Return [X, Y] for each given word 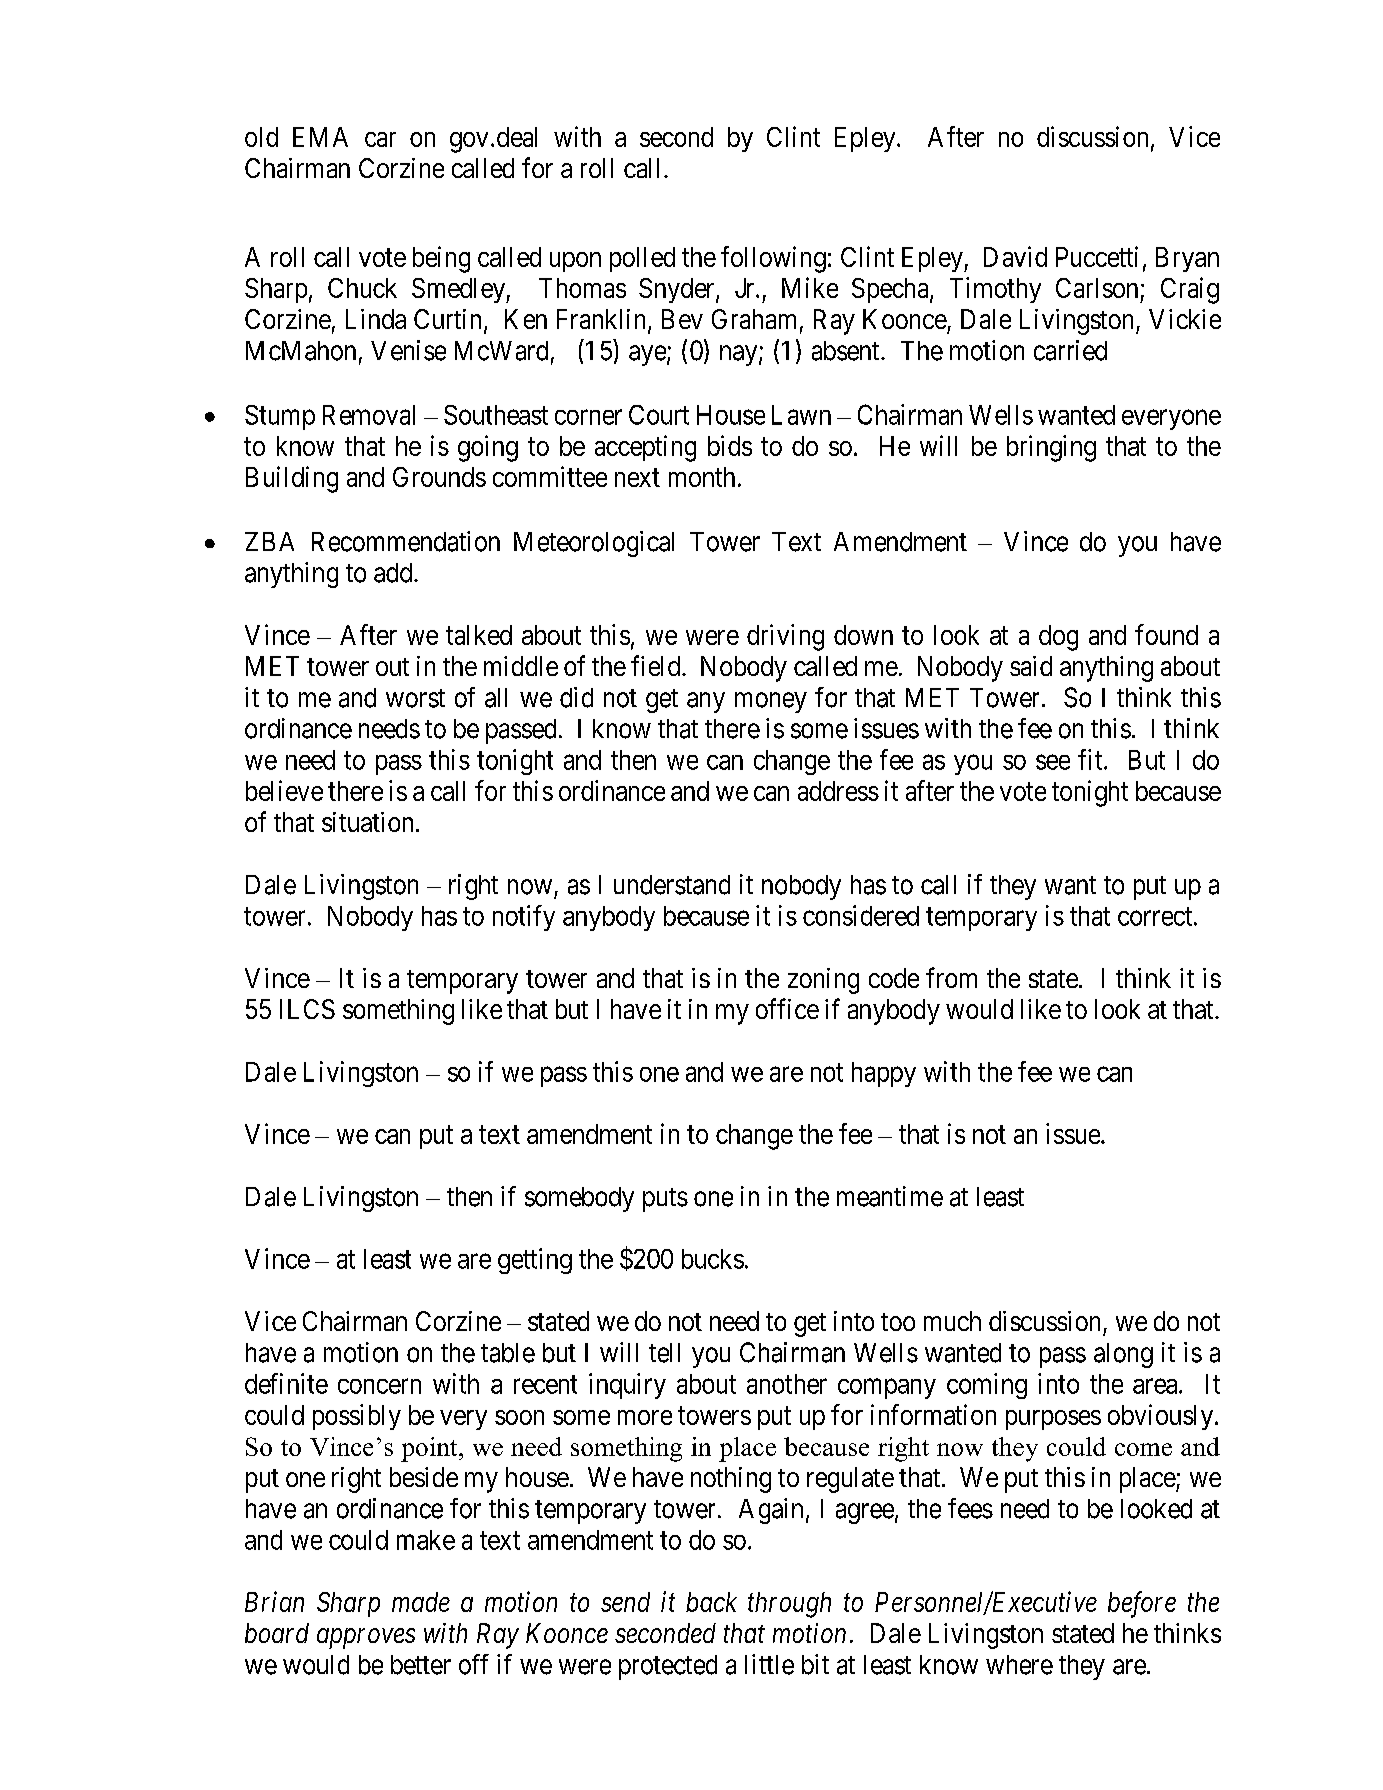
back [711, 1602]
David [1015, 256]
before [1142, 1604]
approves [366, 1638]
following [773, 259]
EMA [320, 137]
